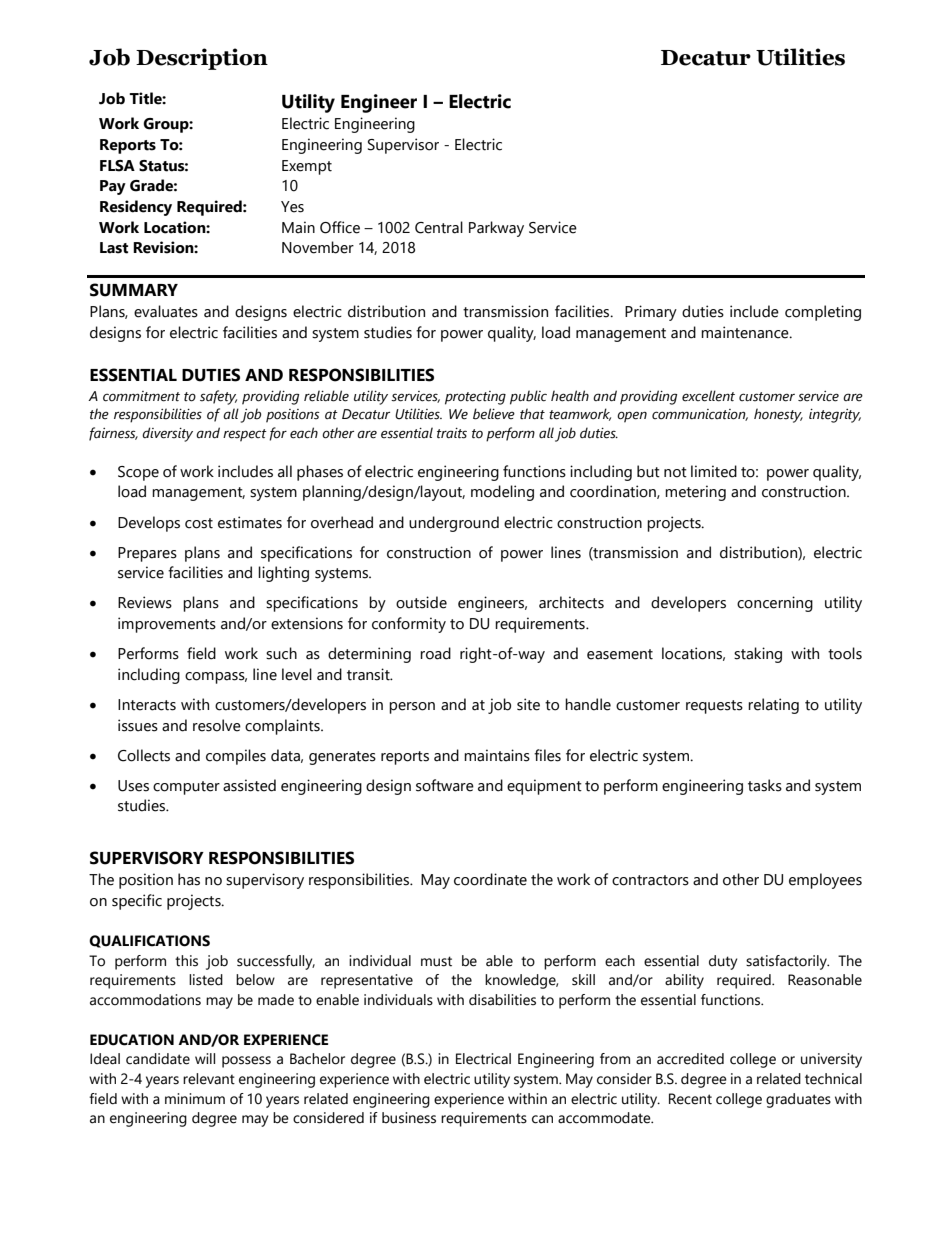 The width and height of the screenshot is (952, 1233). What do you see at coordinates (195, 1099) in the screenshot?
I see `minimum` at bounding box center [195, 1099].
